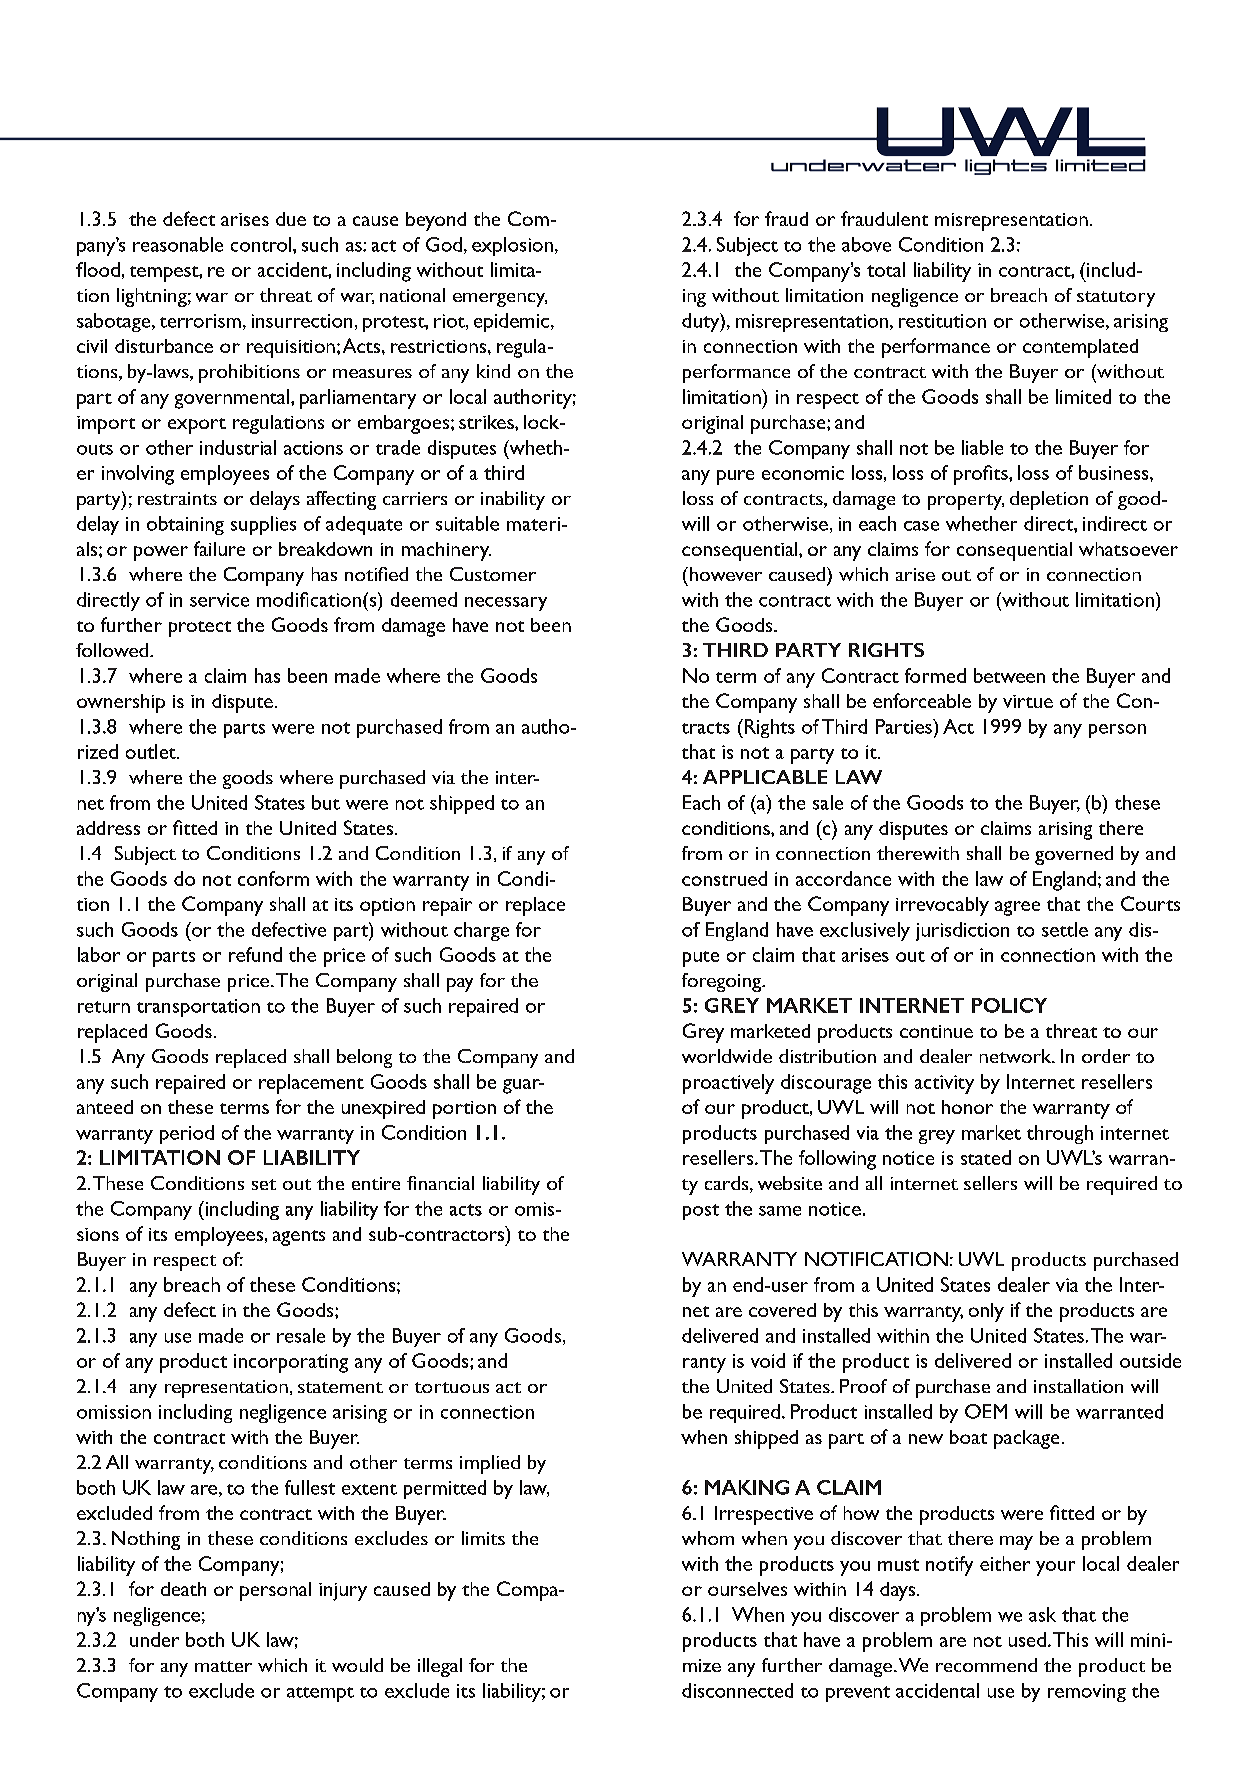  I want to click on virtue, so click(1028, 701).
